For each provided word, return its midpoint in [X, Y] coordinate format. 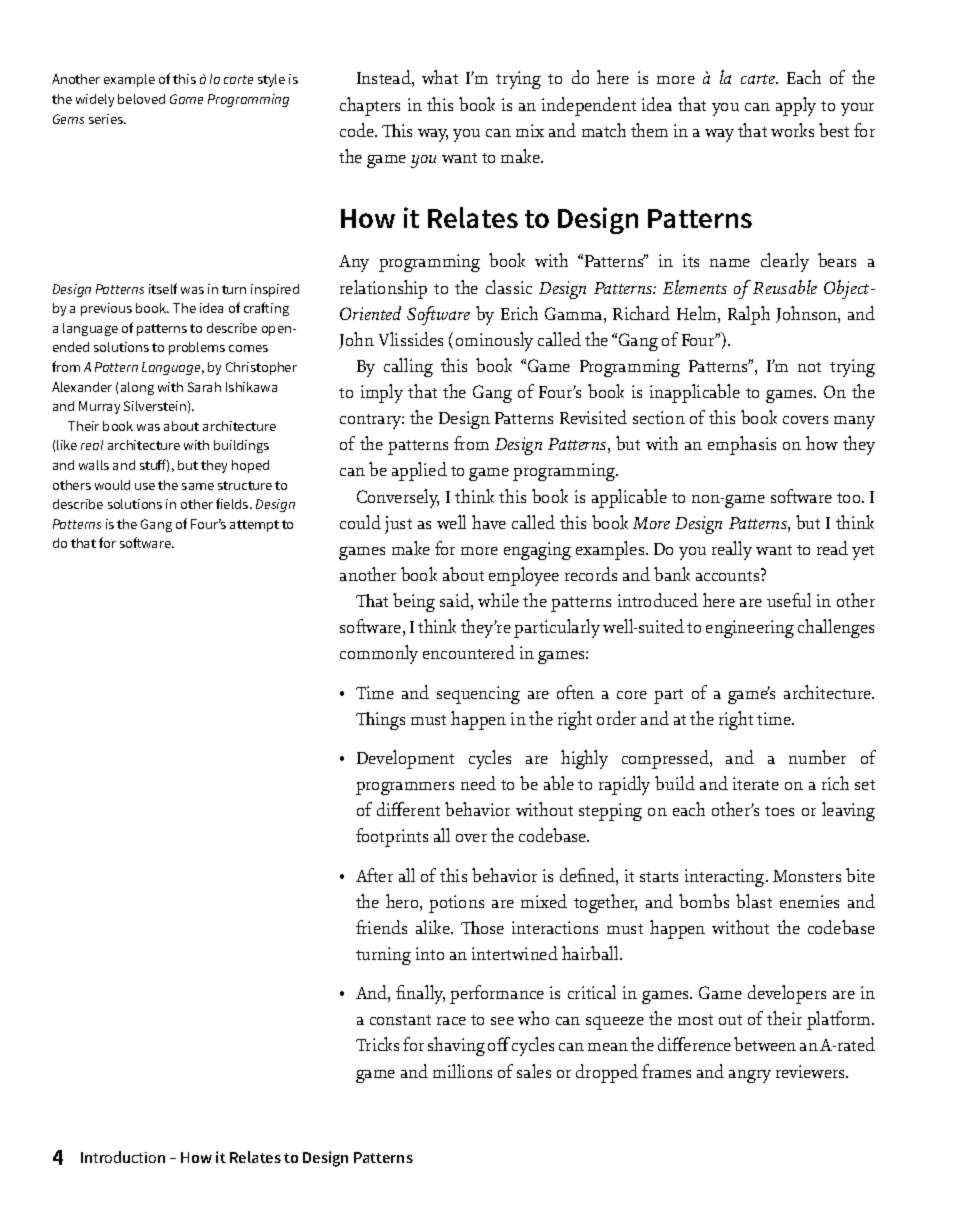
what [440, 77]
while [498, 600]
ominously [494, 341]
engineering [750, 629]
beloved [141, 99]
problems [197, 348]
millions [462, 1071]
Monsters [807, 876]
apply [796, 106]
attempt [254, 526]
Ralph [749, 315]
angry [750, 1076]
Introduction [123, 1157]
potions [456, 904]
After [374, 875]
